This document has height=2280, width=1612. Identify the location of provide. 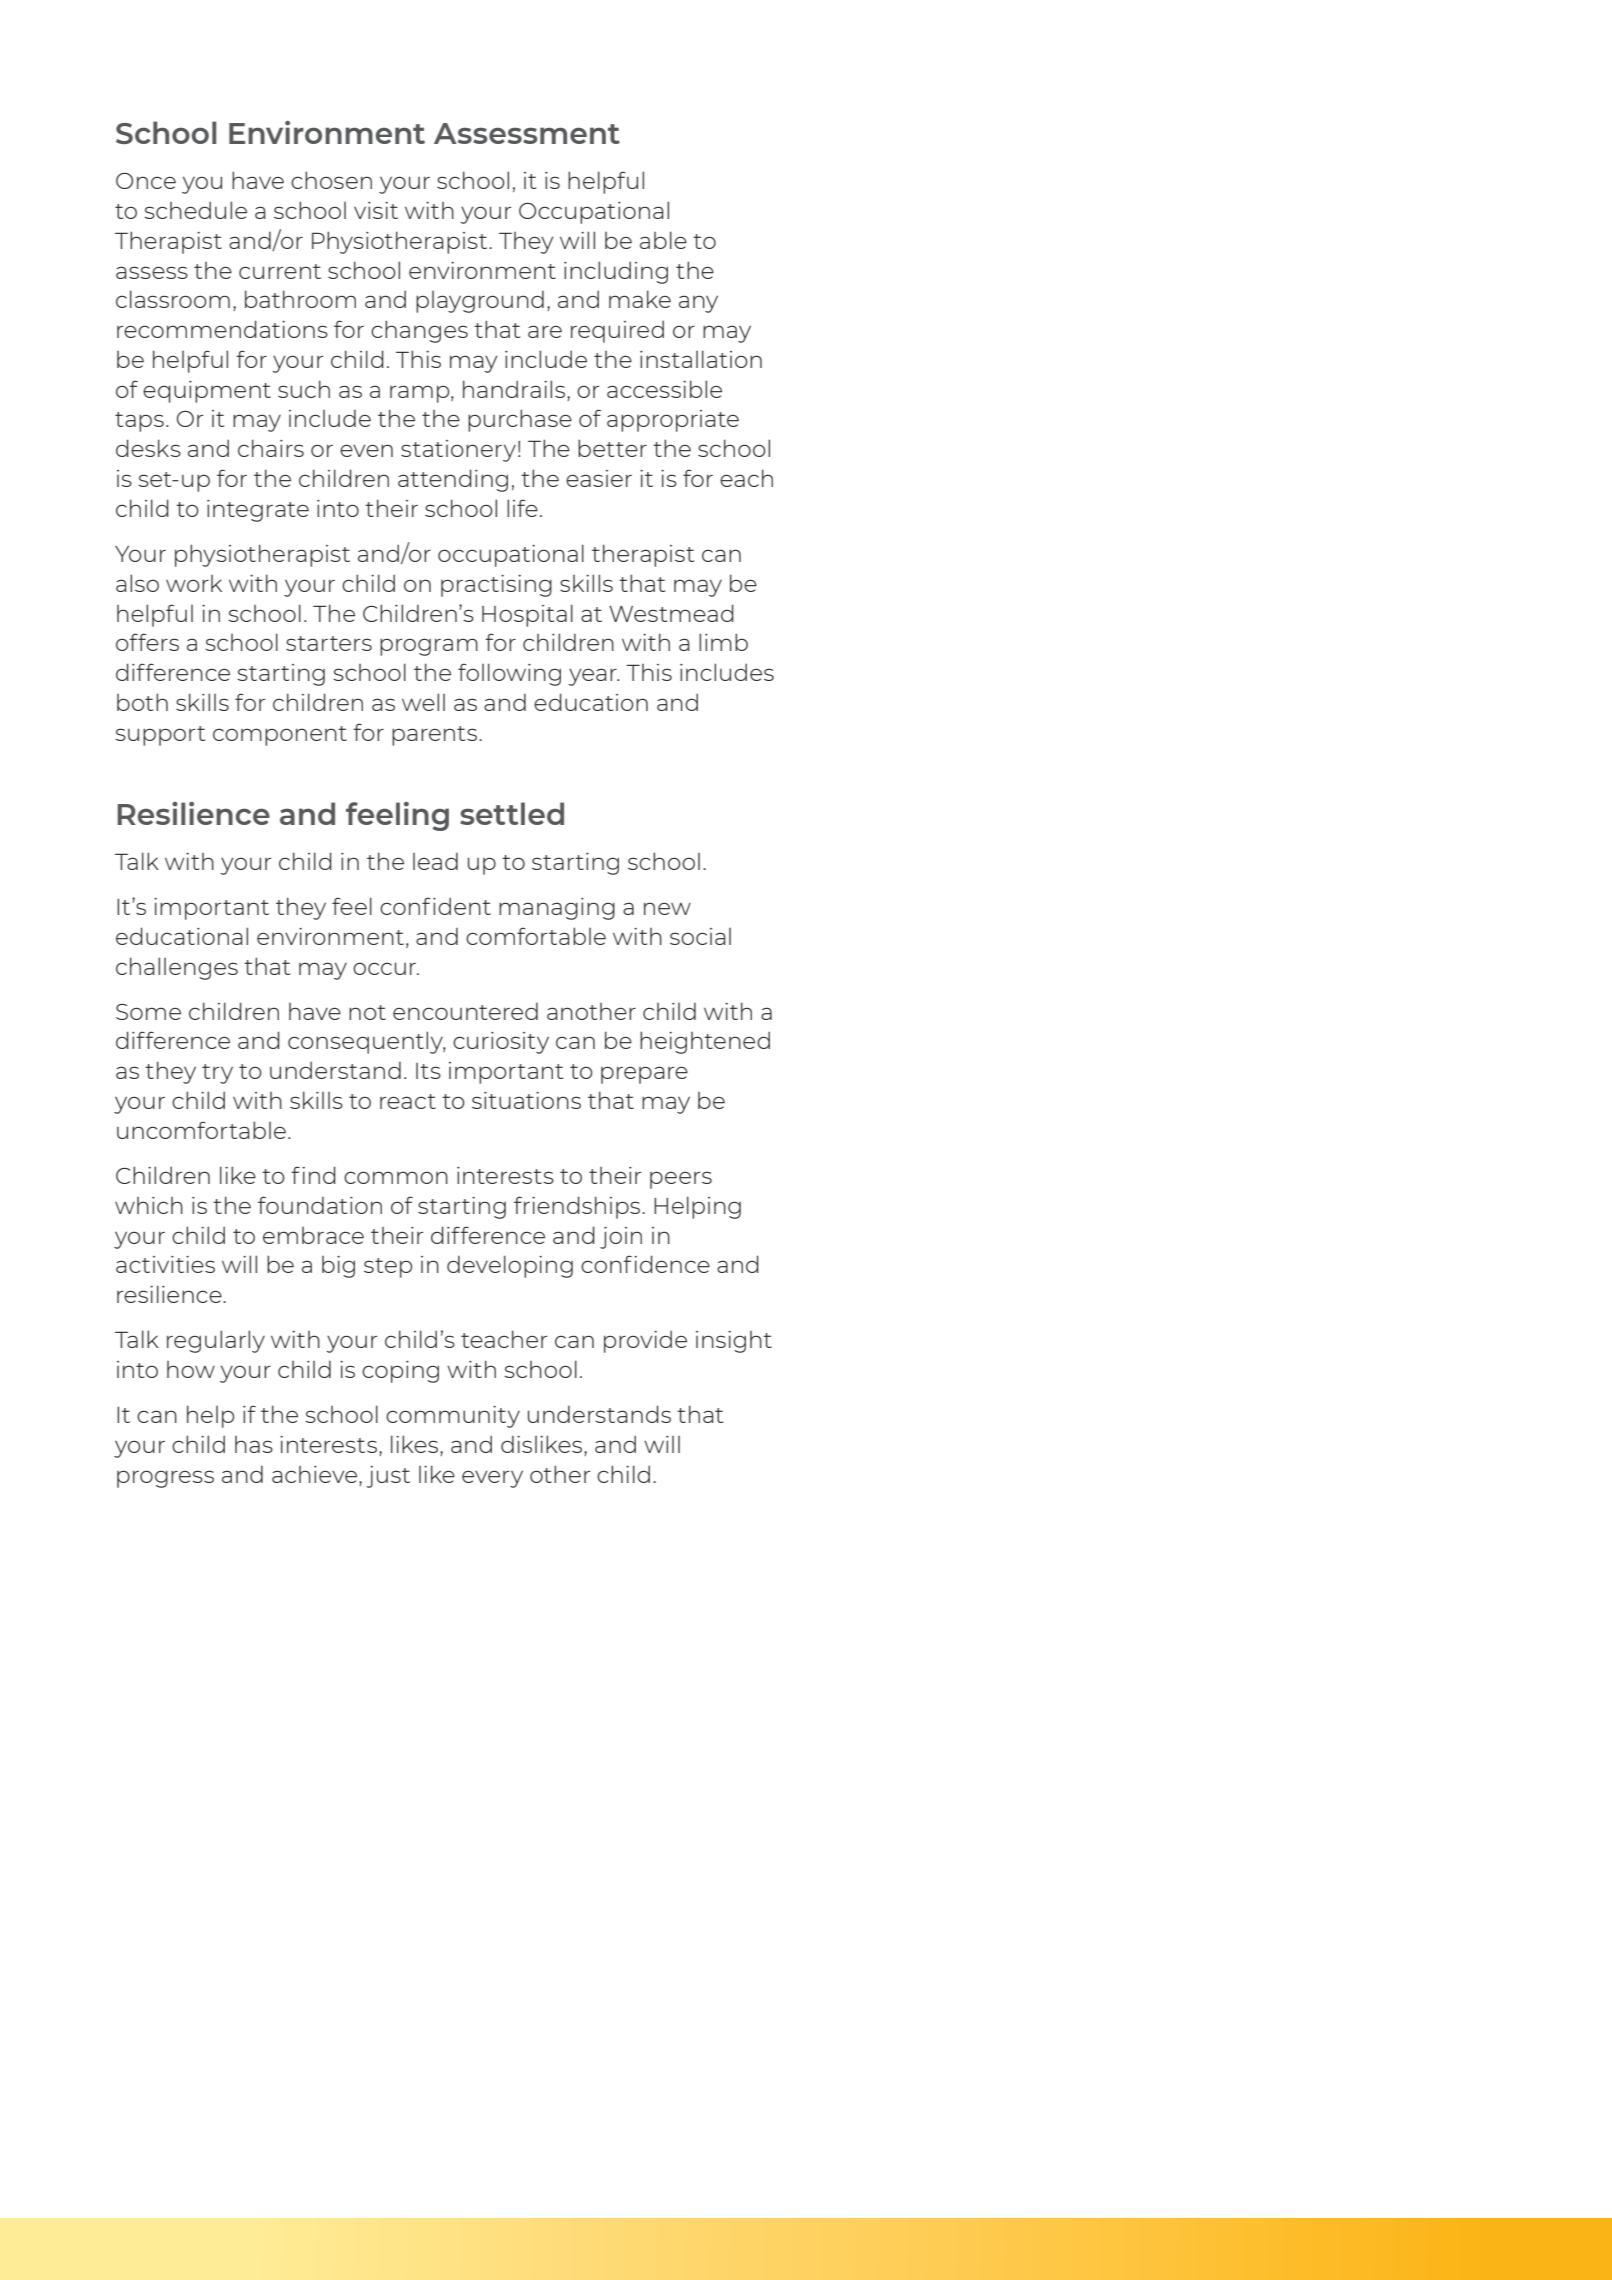
(645, 1341).
